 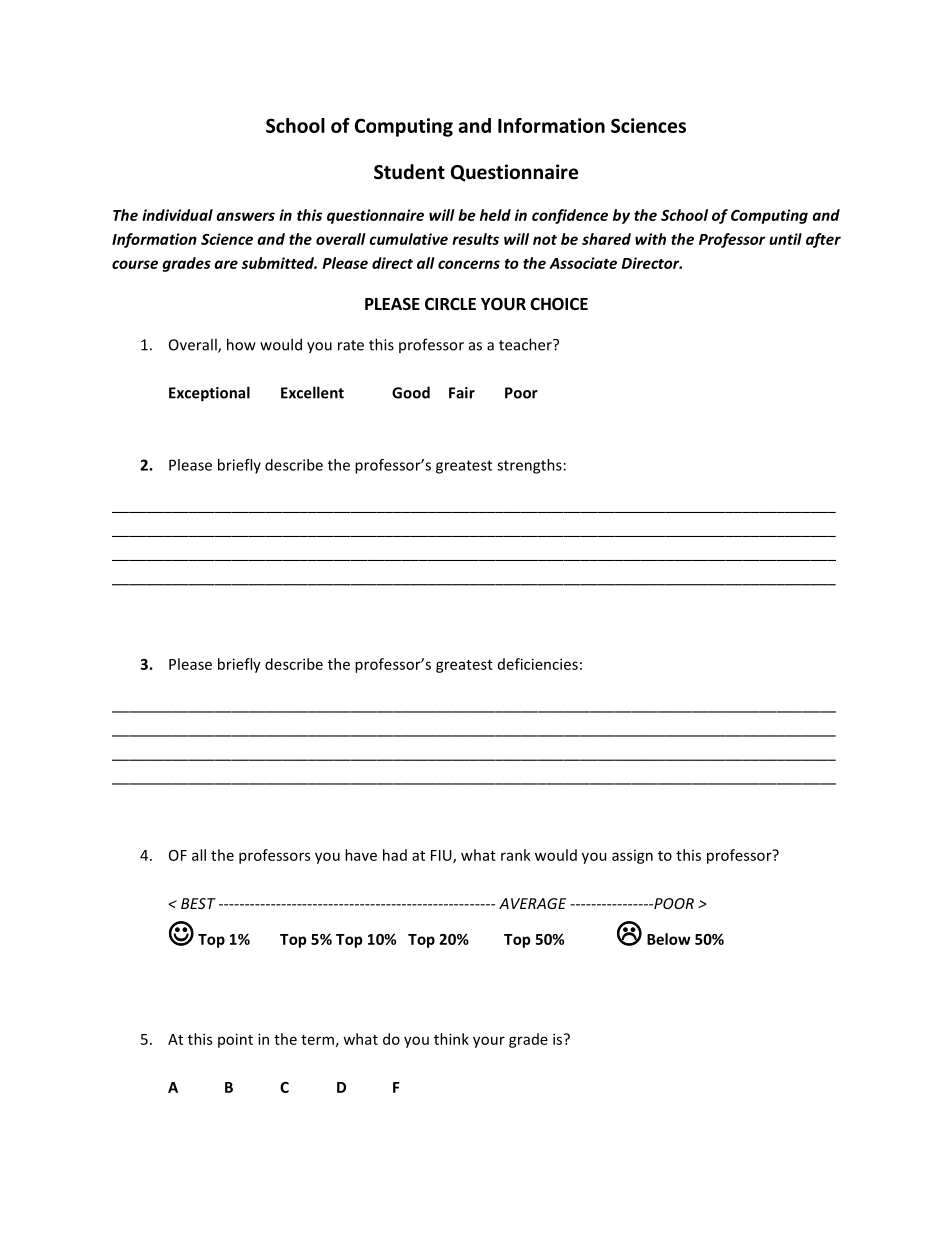 I want to click on point, so click(x=235, y=1040).
